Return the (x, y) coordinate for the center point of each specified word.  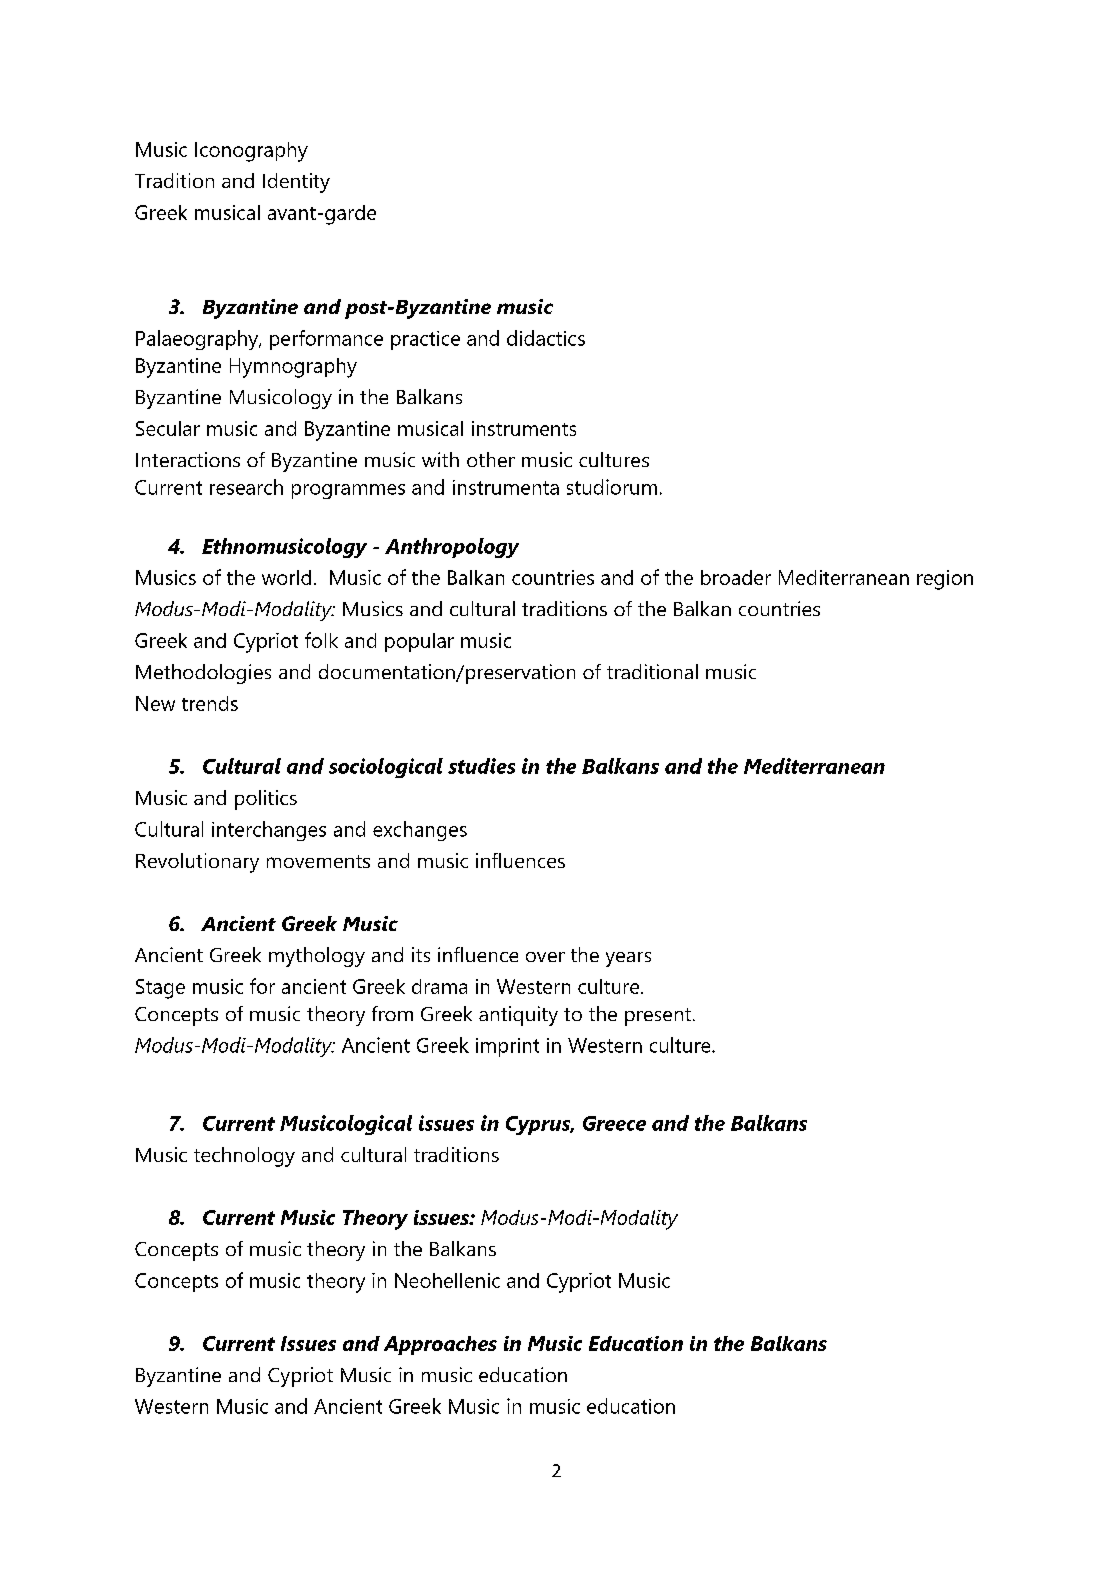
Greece (614, 1123)
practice (425, 340)
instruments (524, 428)
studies (481, 766)
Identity (296, 183)
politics (266, 800)
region (945, 580)
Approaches (440, 1345)
